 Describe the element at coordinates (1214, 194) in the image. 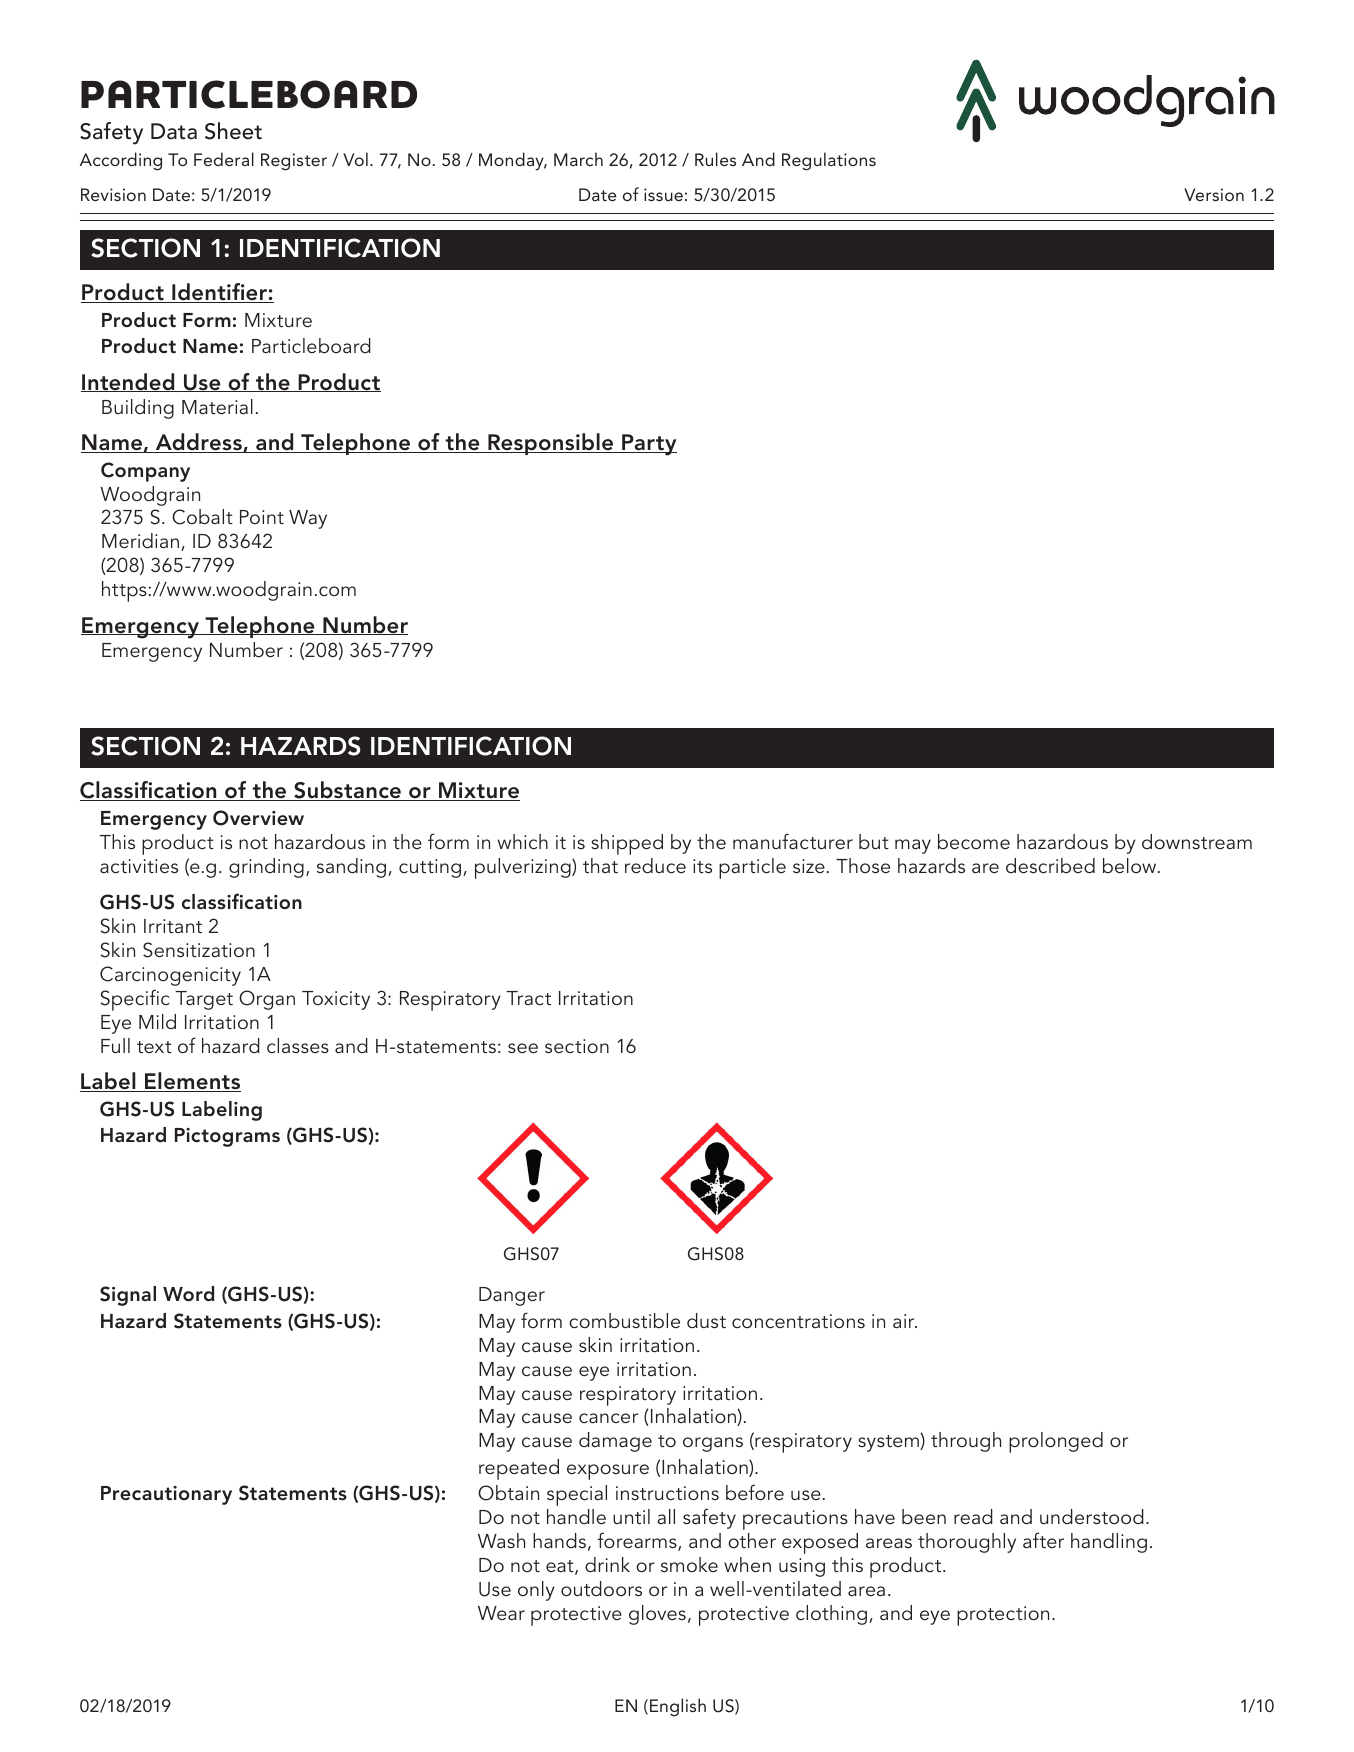

I see `Version` at that location.
